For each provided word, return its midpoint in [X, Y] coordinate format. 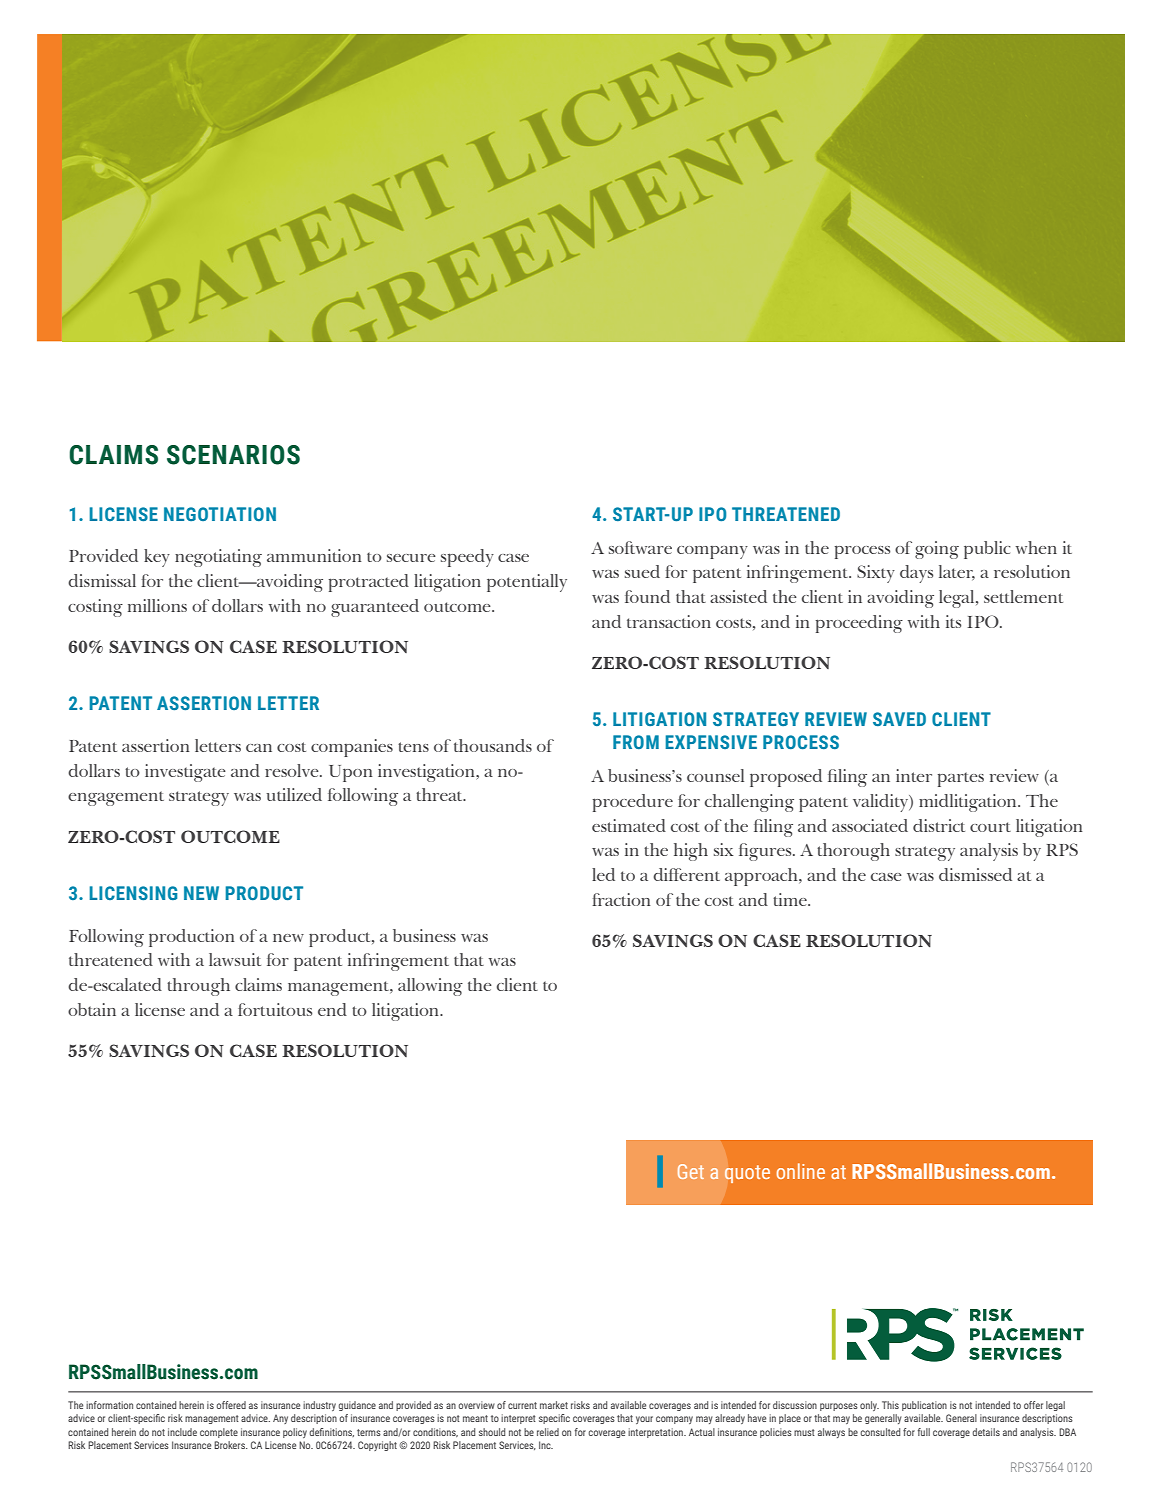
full [924, 1432]
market [554, 1405]
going [937, 550]
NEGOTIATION [220, 514]
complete [219, 1433]
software [640, 547]
